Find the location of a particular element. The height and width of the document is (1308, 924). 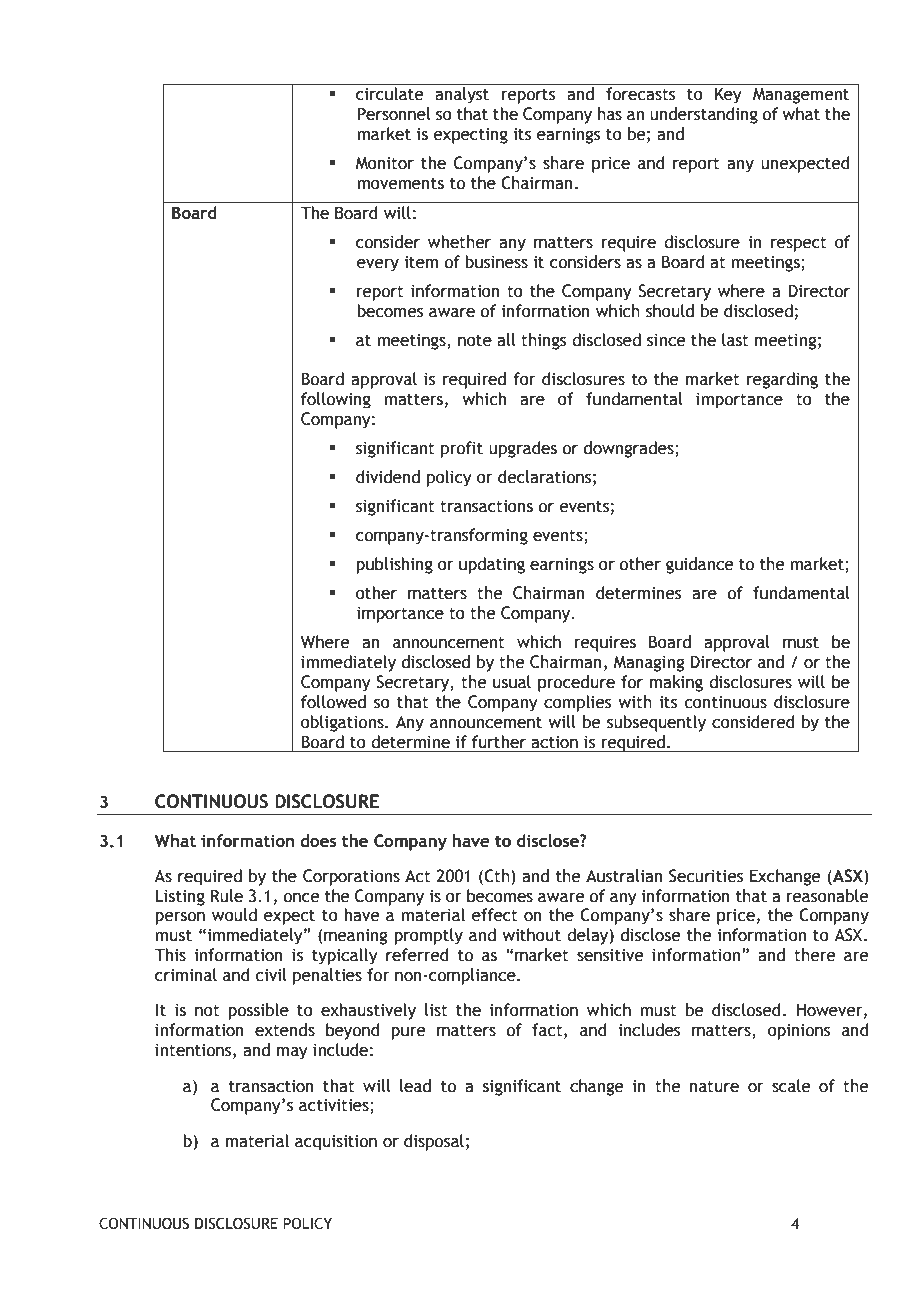

regarding is located at coordinates (782, 380).
